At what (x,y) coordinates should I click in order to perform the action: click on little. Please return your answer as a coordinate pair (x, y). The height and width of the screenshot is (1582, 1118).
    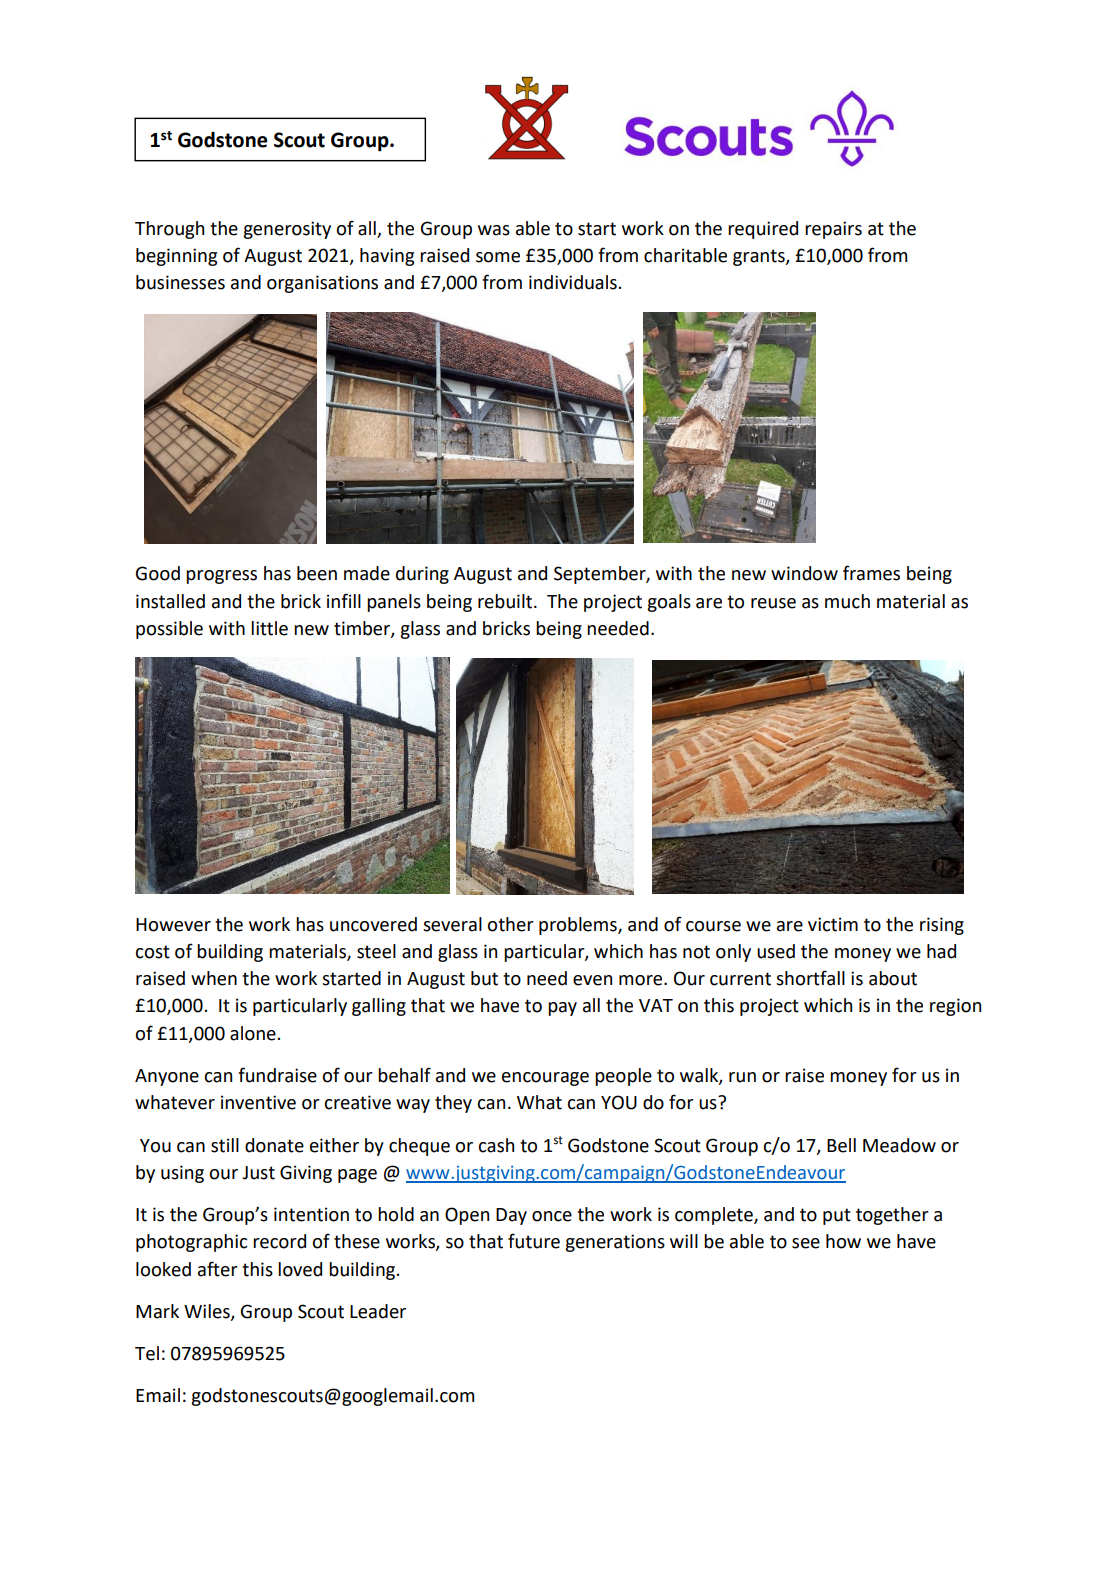
    Looking at the image, I should click on (269, 628).
